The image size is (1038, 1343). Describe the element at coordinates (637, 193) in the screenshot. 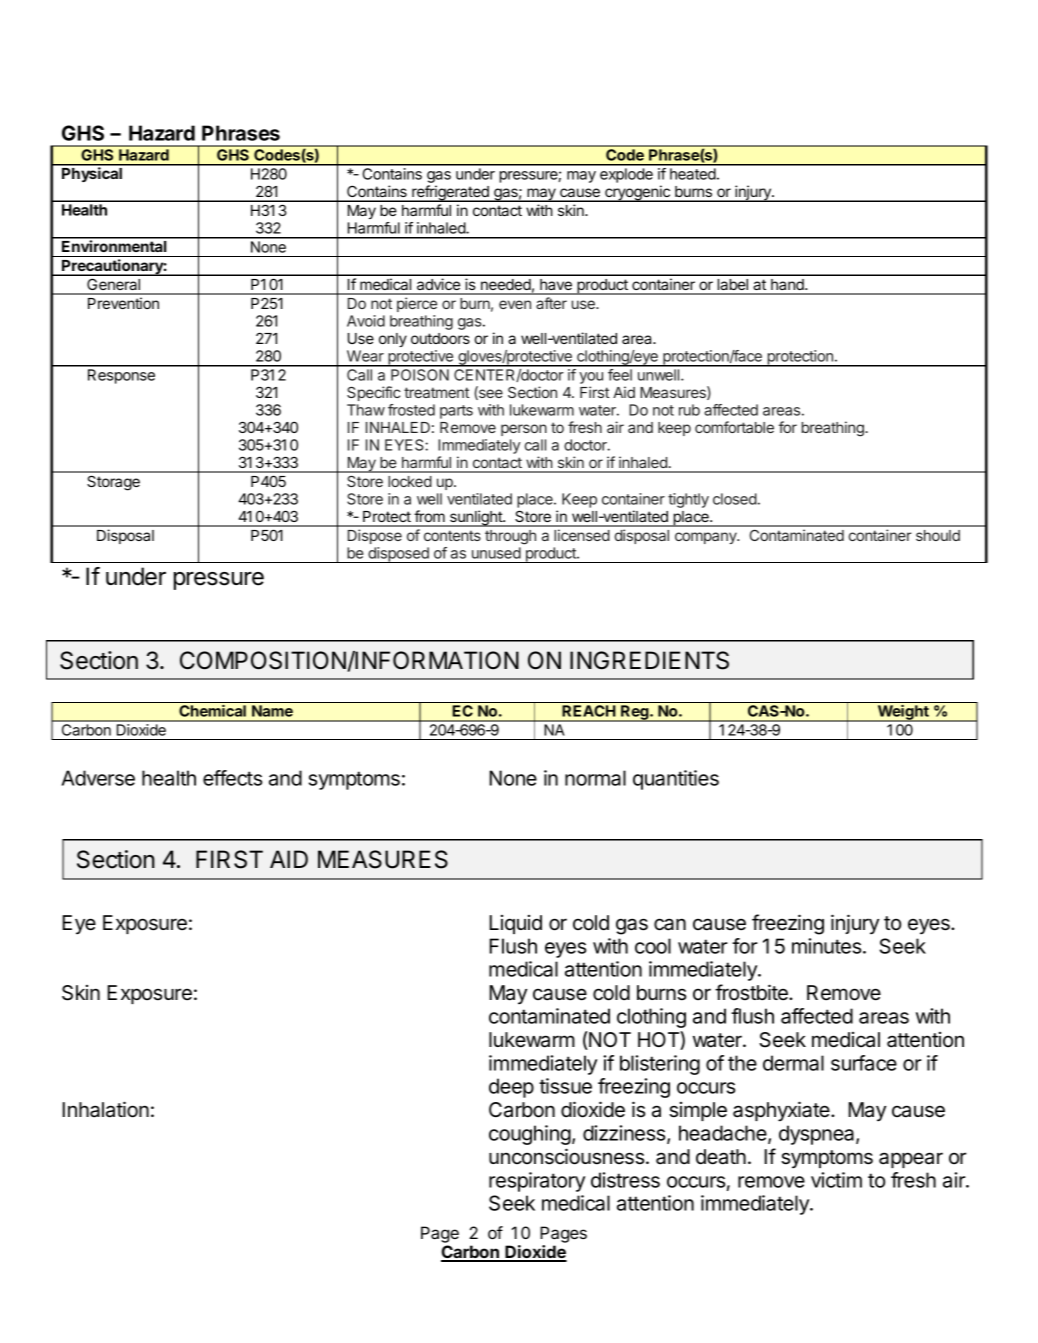

I see `cryogenic` at that location.
